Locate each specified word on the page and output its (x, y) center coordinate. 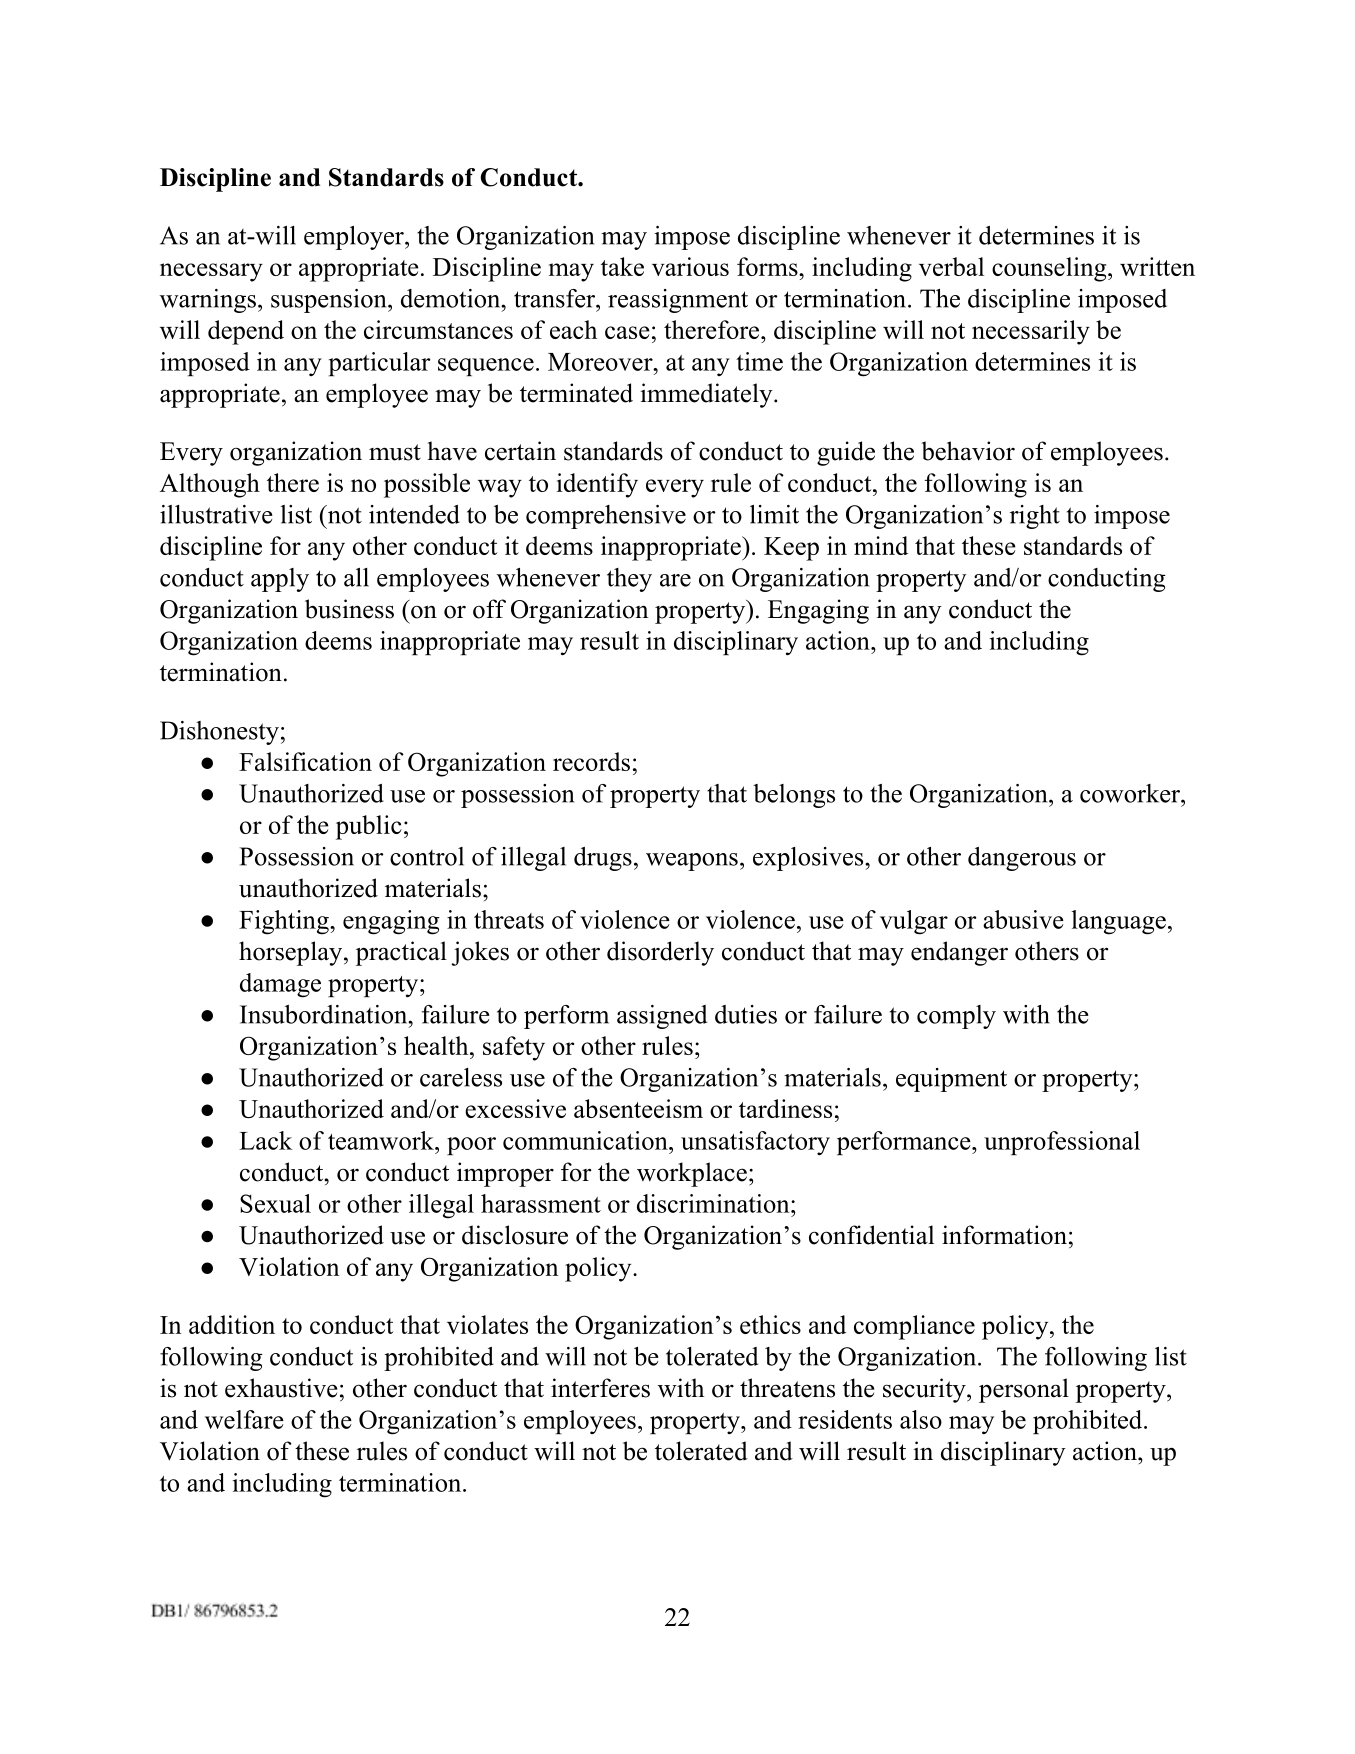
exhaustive (281, 1388)
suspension (330, 301)
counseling (1050, 269)
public (369, 827)
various (690, 266)
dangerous (1022, 859)
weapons (692, 862)
